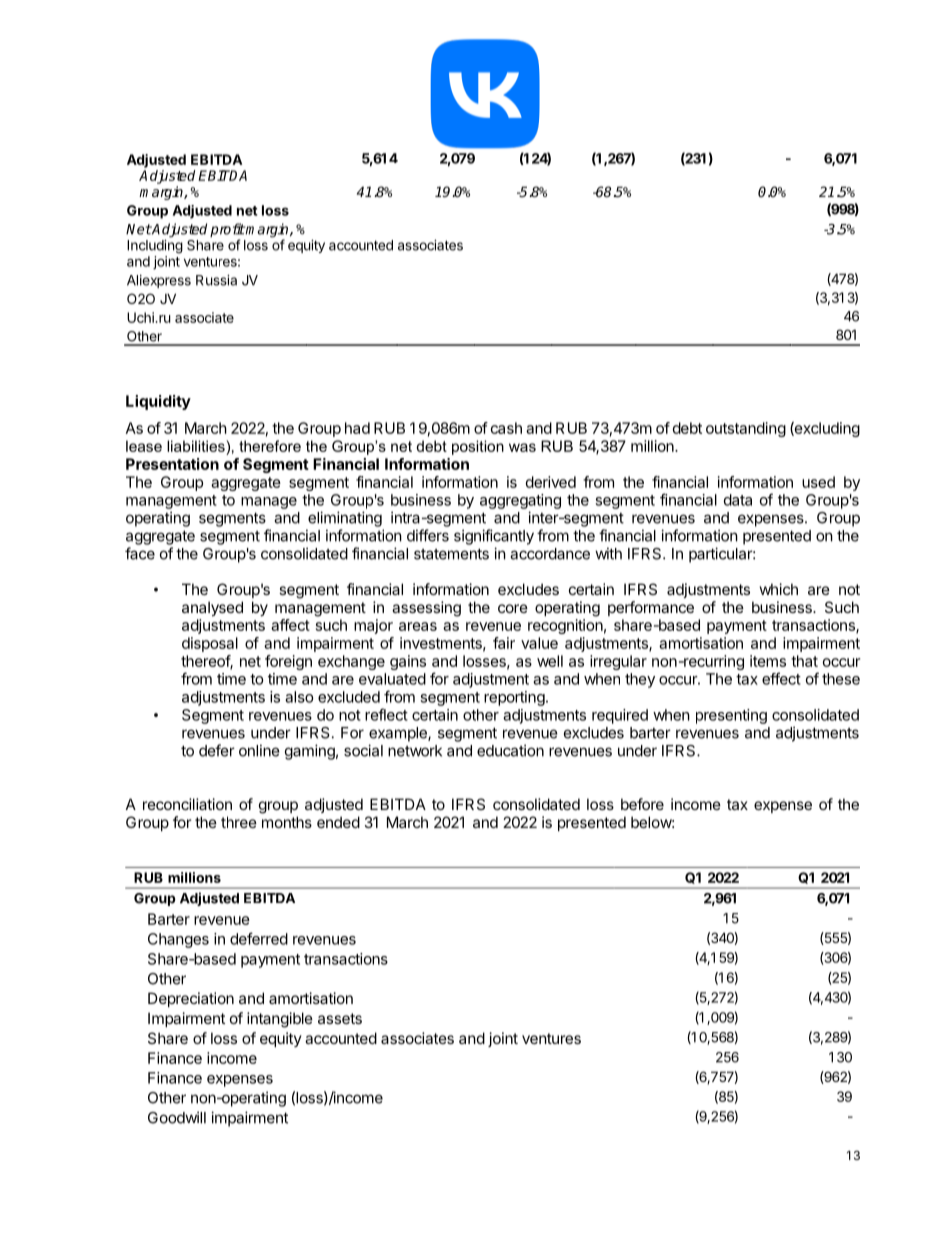 The width and height of the screenshot is (952, 1233). Describe the element at coordinates (210, 644) in the screenshot. I see `disposal` at that location.
